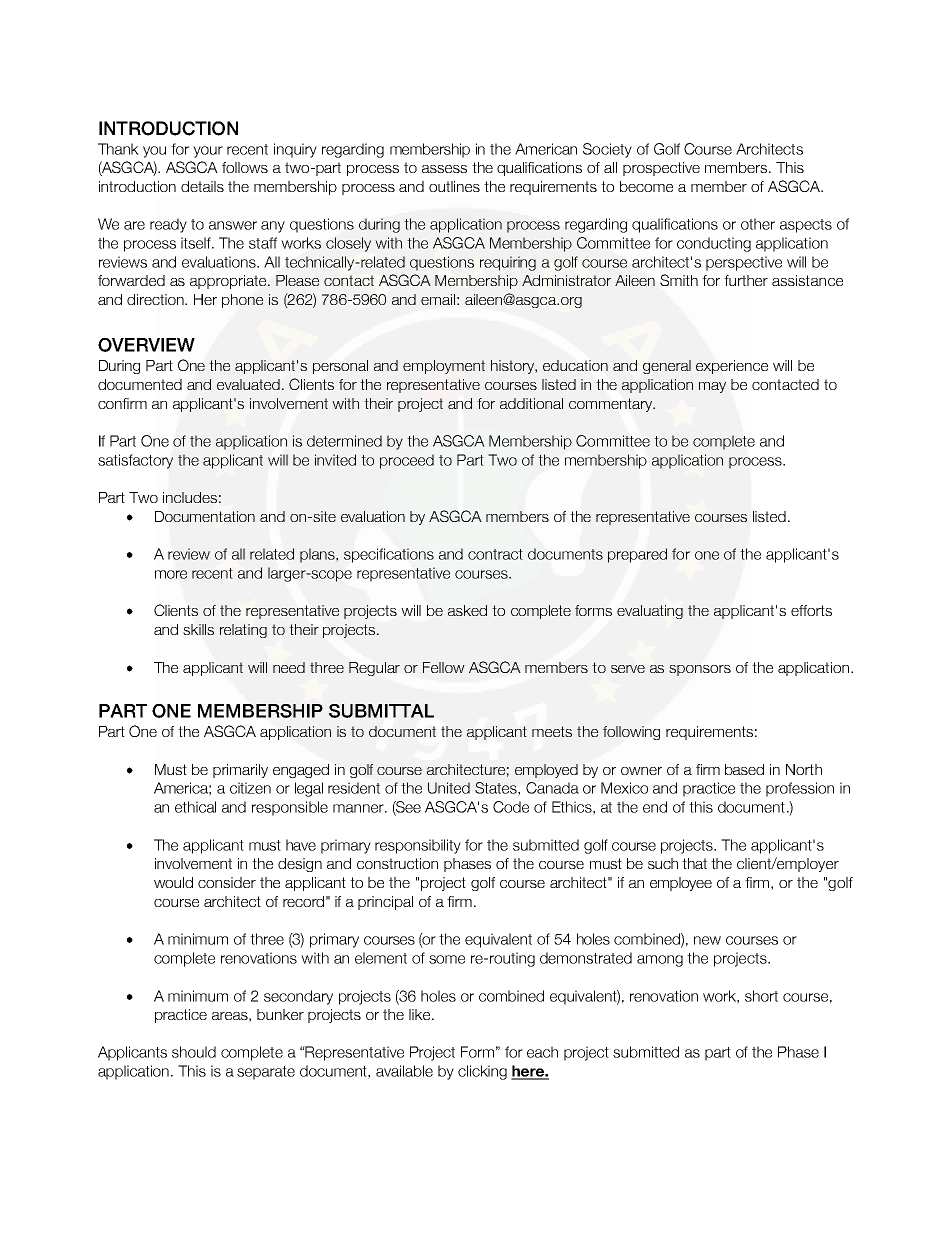 Image resolution: width=952 pixels, height=1233 pixels. Describe the element at coordinates (694, 863) in the document. I see `that` at that location.
